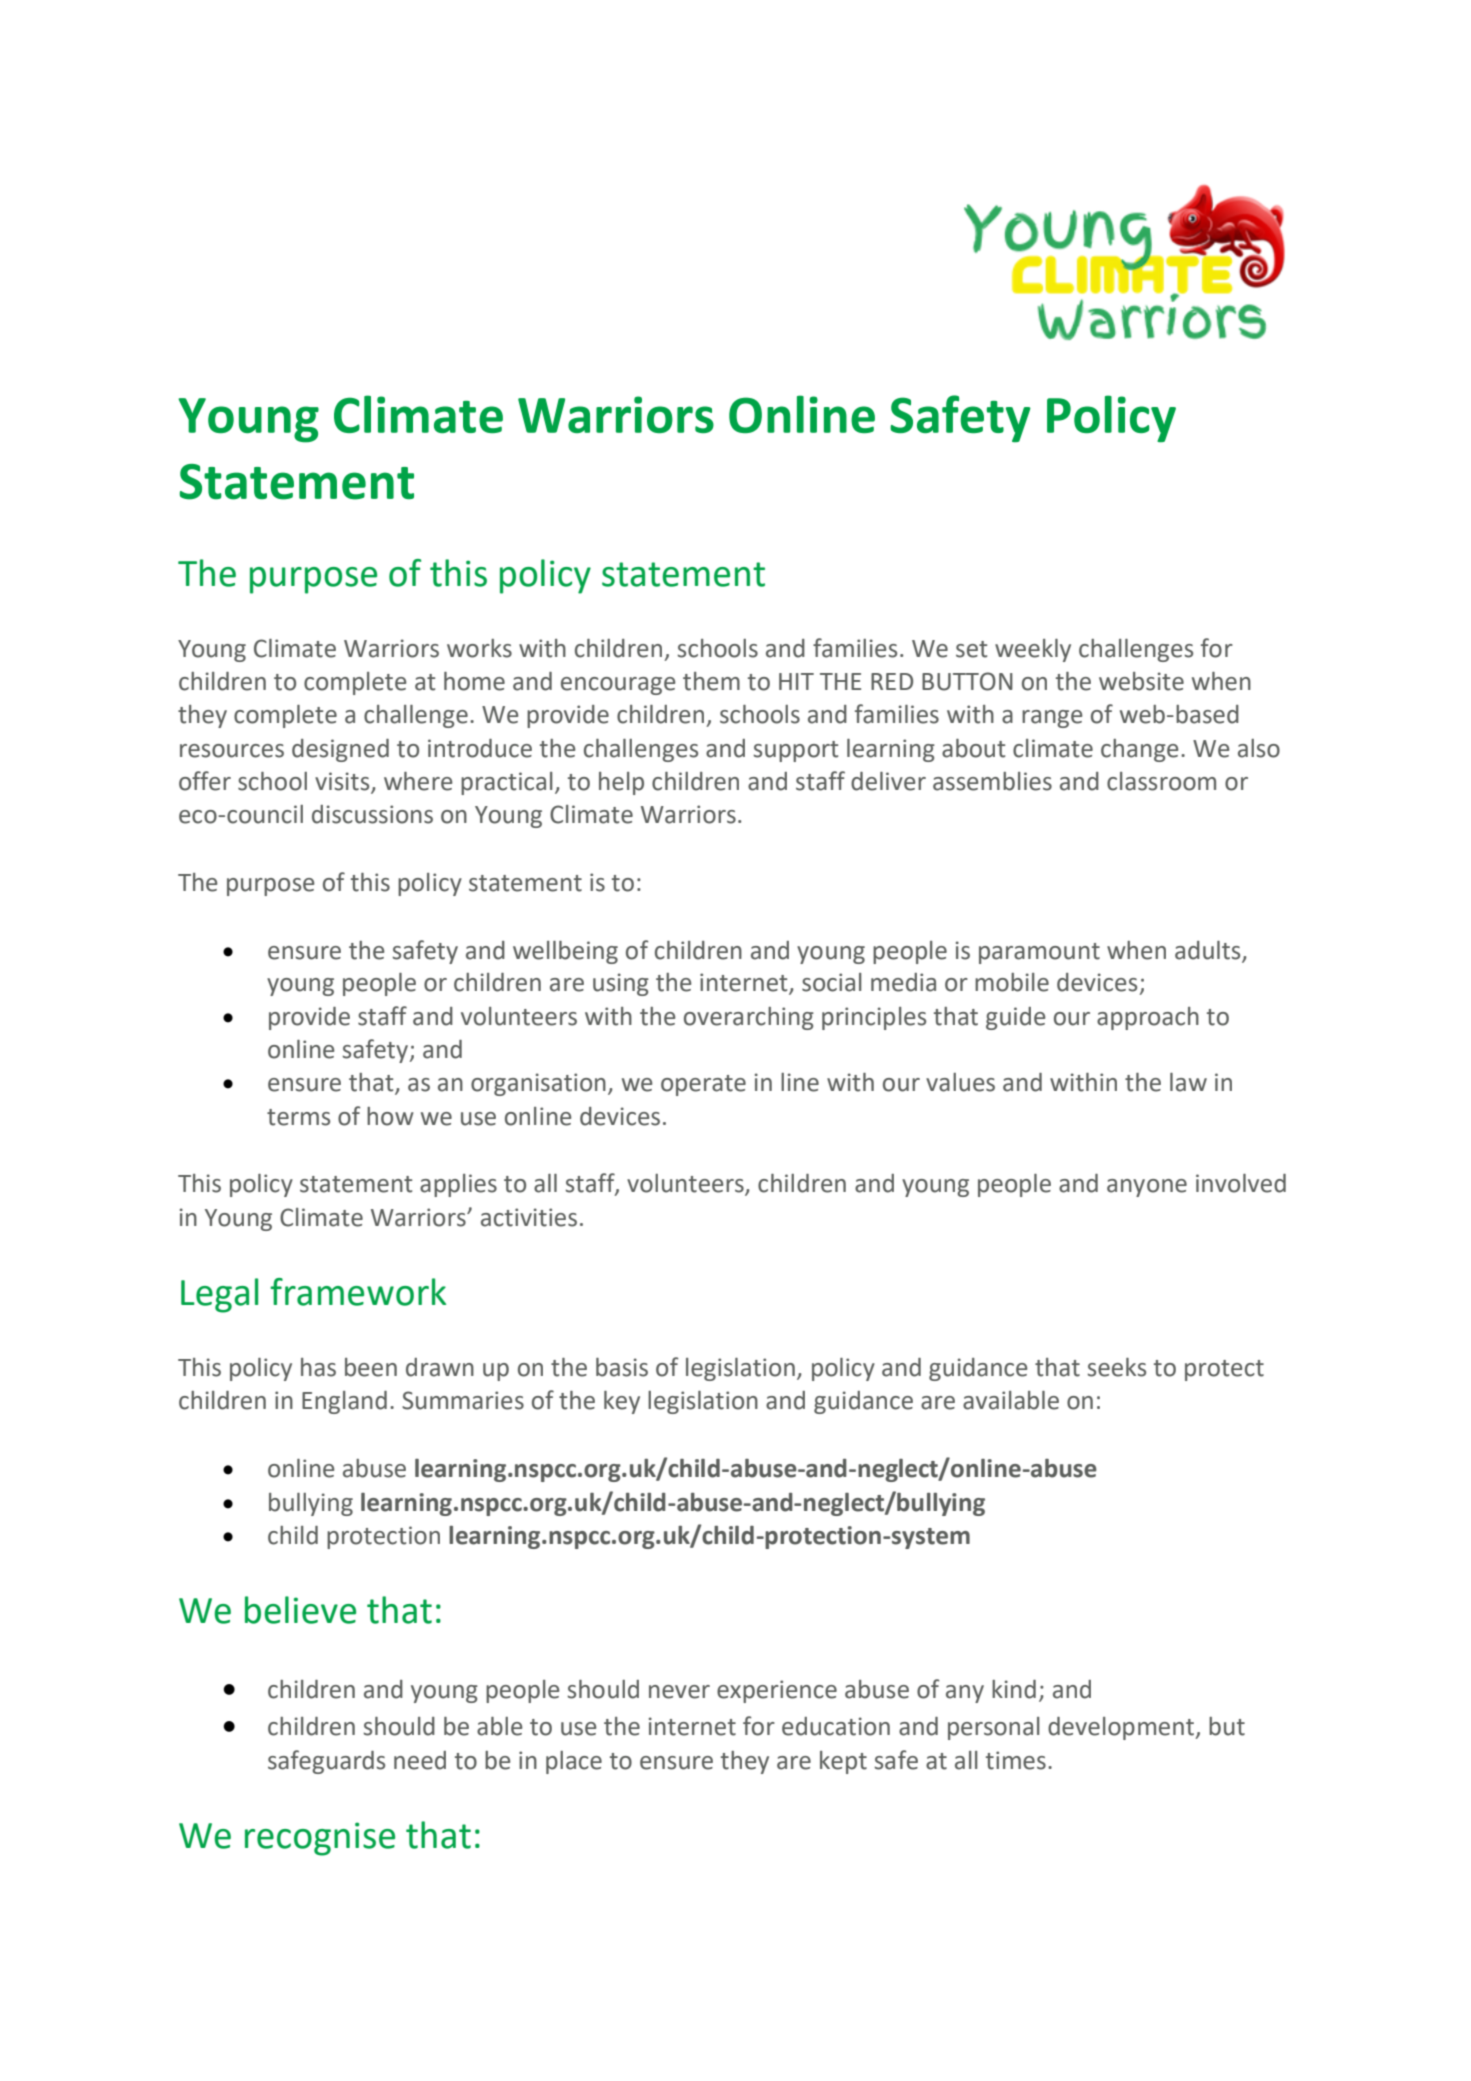 Image resolution: width=1471 pixels, height=2081 pixels. What do you see at coordinates (320, 1839) in the image?
I see `recognise` at bounding box center [320, 1839].
